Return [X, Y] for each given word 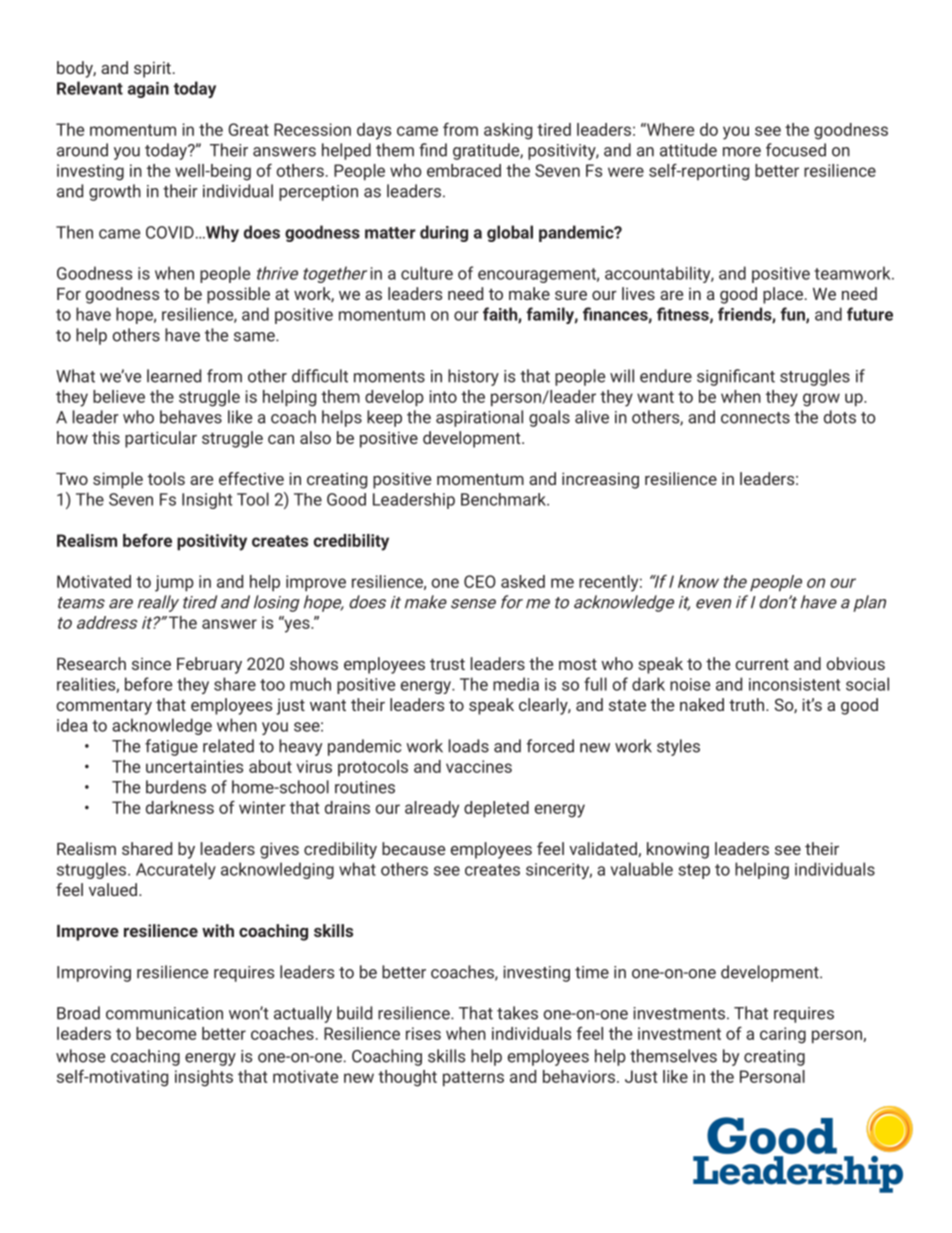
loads [469, 746]
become [166, 1033]
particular [161, 439]
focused [796, 150]
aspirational [479, 418]
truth [748, 704]
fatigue [171, 747]
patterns [473, 1079]
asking [508, 131]
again [148, 90]
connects [755, 418]
